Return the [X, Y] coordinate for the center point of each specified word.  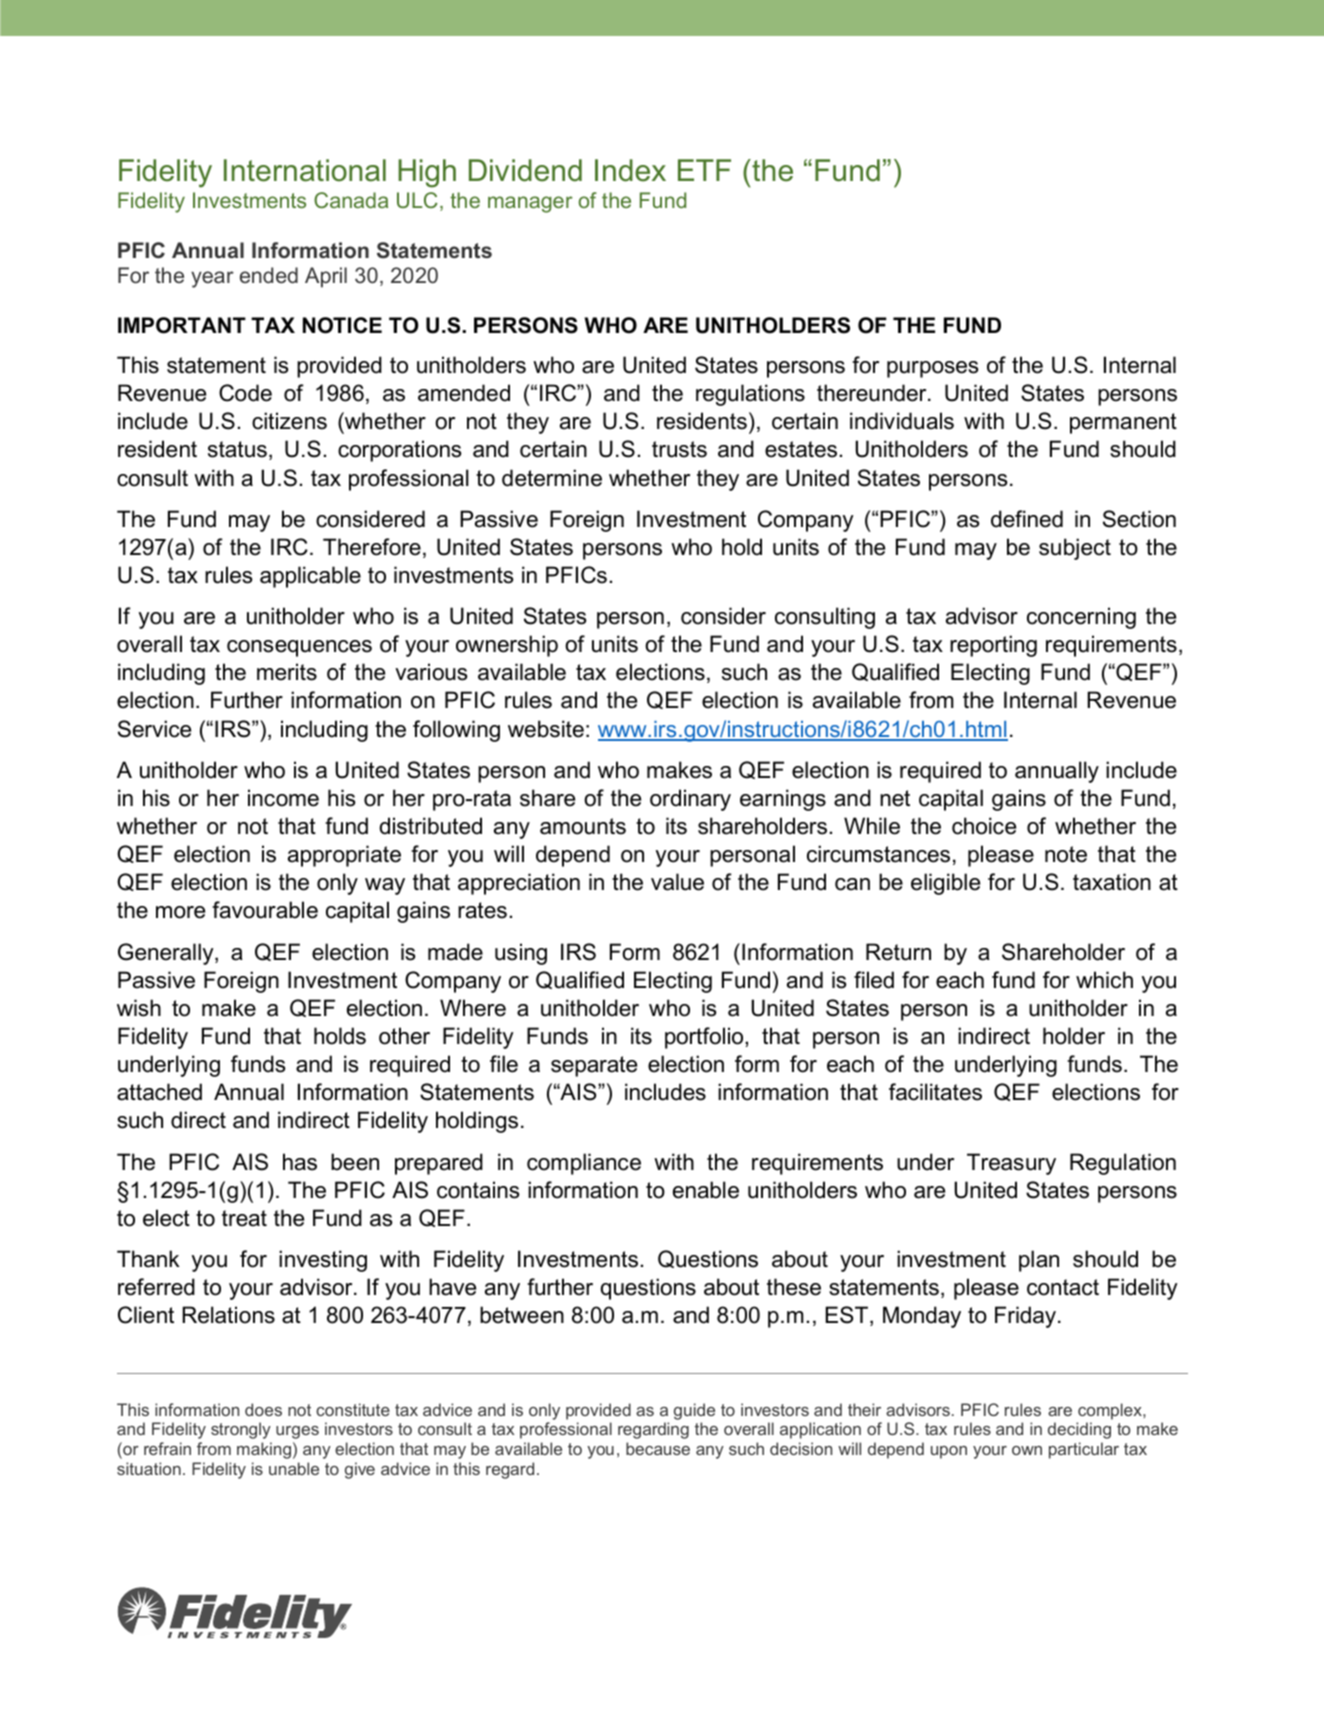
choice [984, 826]
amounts [583, 826]
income [283, 798]
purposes [933, 369]
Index [630, 170]
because [658, 1448]
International [305, 170]
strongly [241, 1430]
